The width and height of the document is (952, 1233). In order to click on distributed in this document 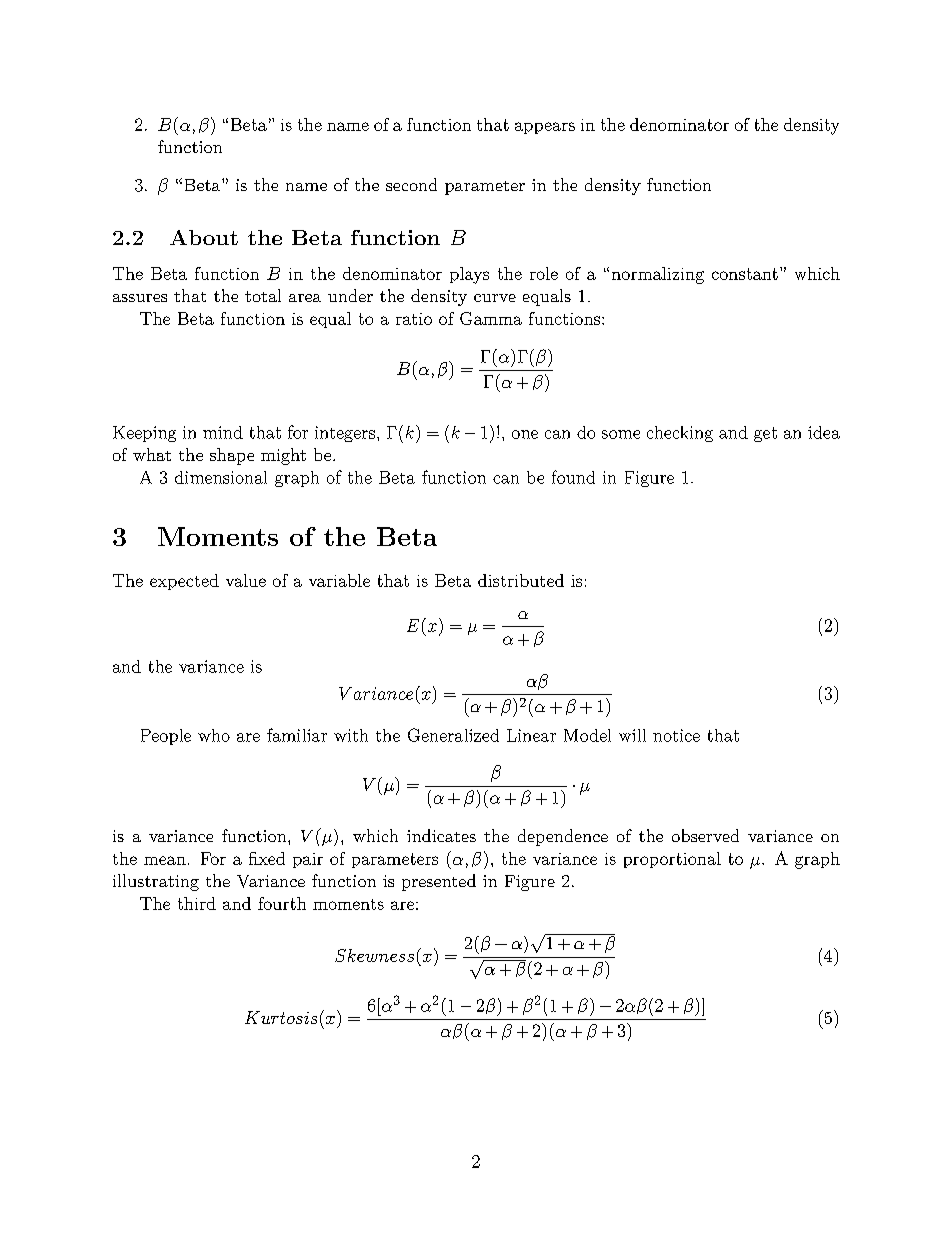, I will do `click(521, 580)`.
